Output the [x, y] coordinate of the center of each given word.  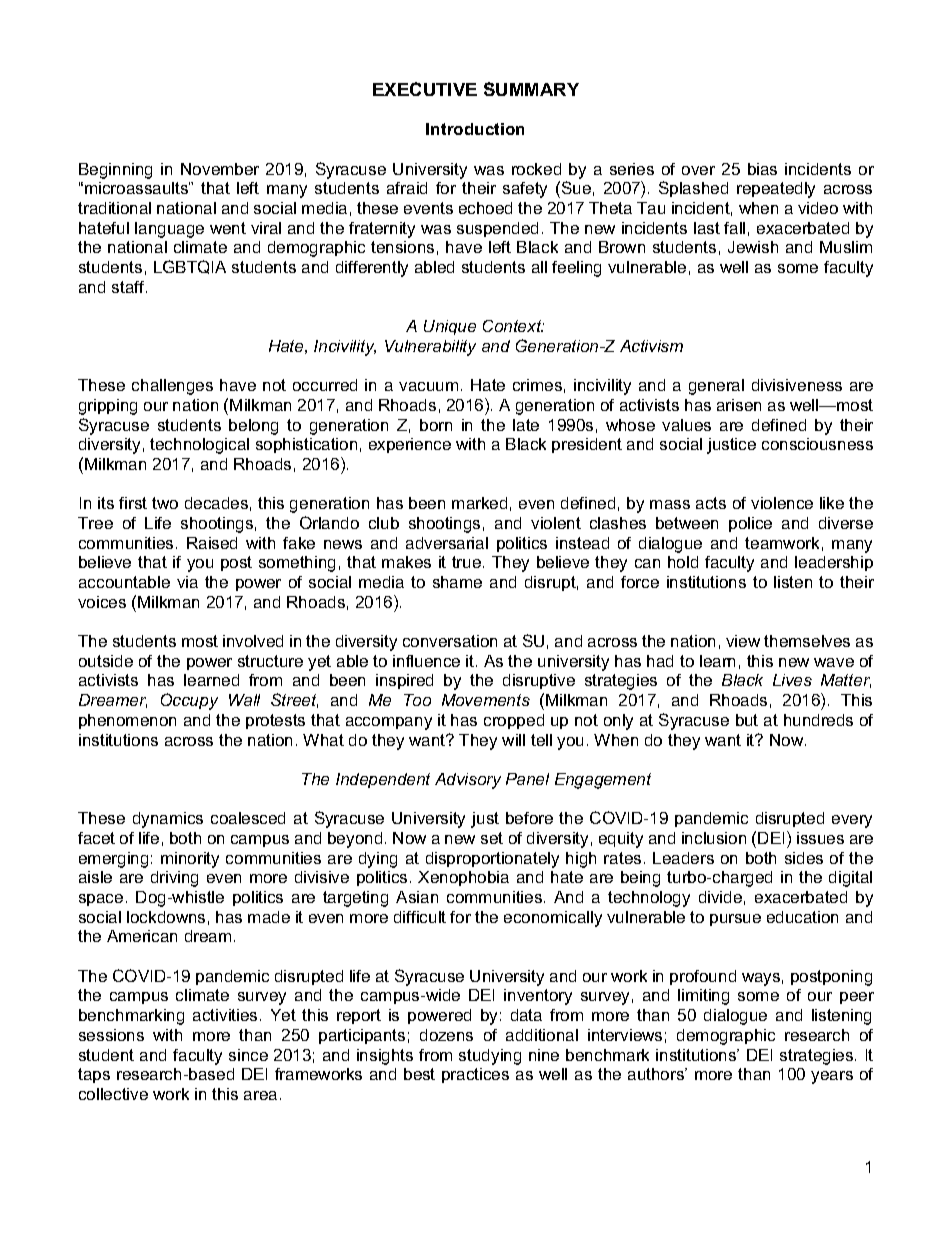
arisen [739, 405]
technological [199, 446]
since [248, 1055]
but [747, 720]
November [220, 169]
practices [475, 1075]
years [832, 1077]
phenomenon [127, 721]
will [513, 740]
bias [762, 169]
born [436, 425]
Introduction [475, 129]
